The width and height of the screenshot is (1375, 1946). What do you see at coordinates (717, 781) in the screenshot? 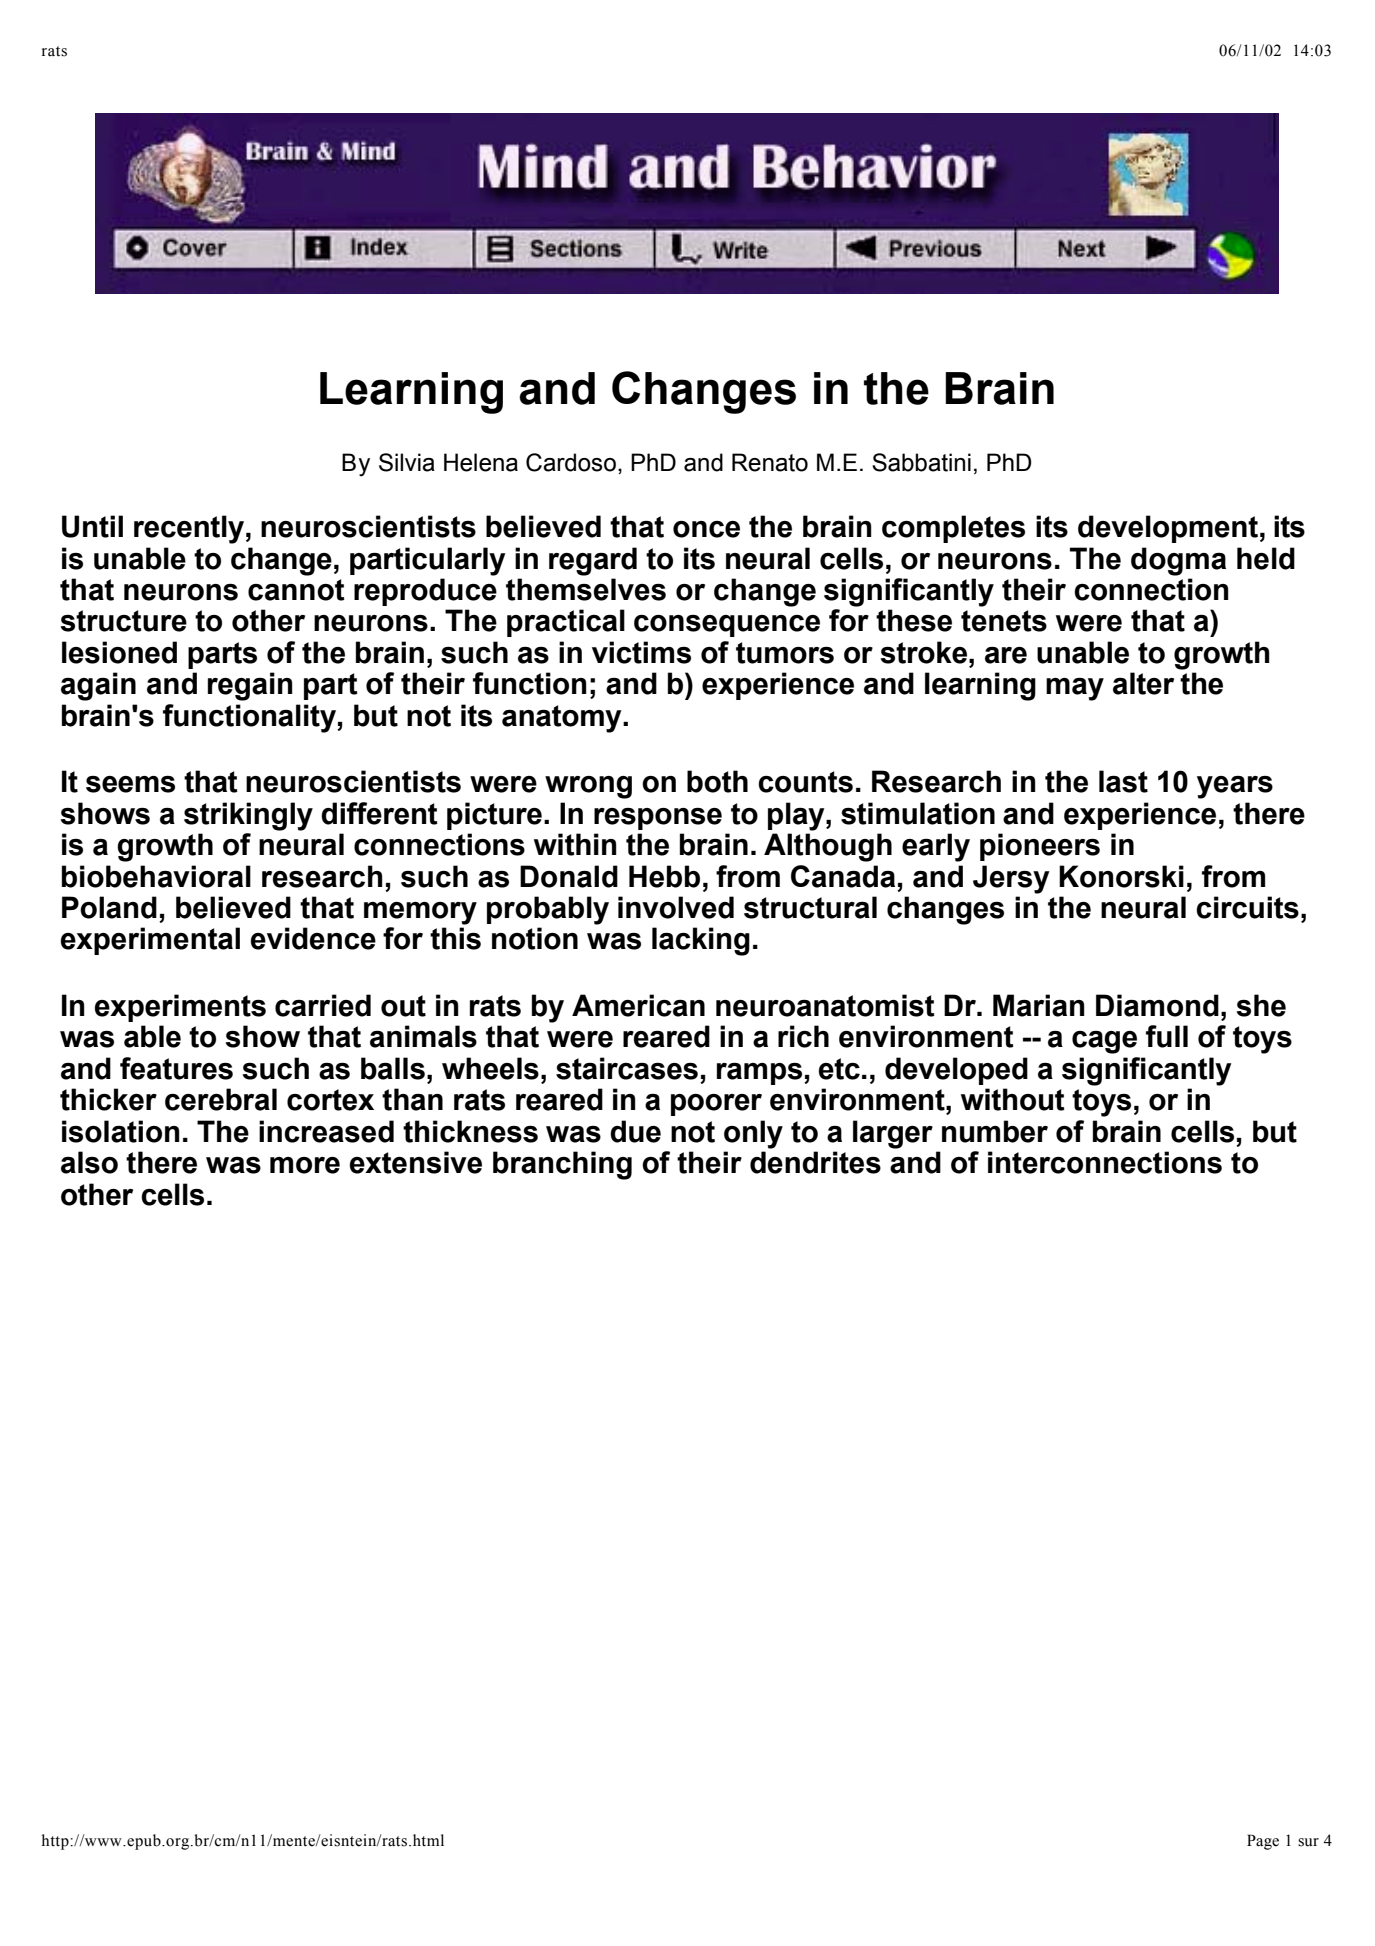
I see `both` at bounding box center [717, 781].
